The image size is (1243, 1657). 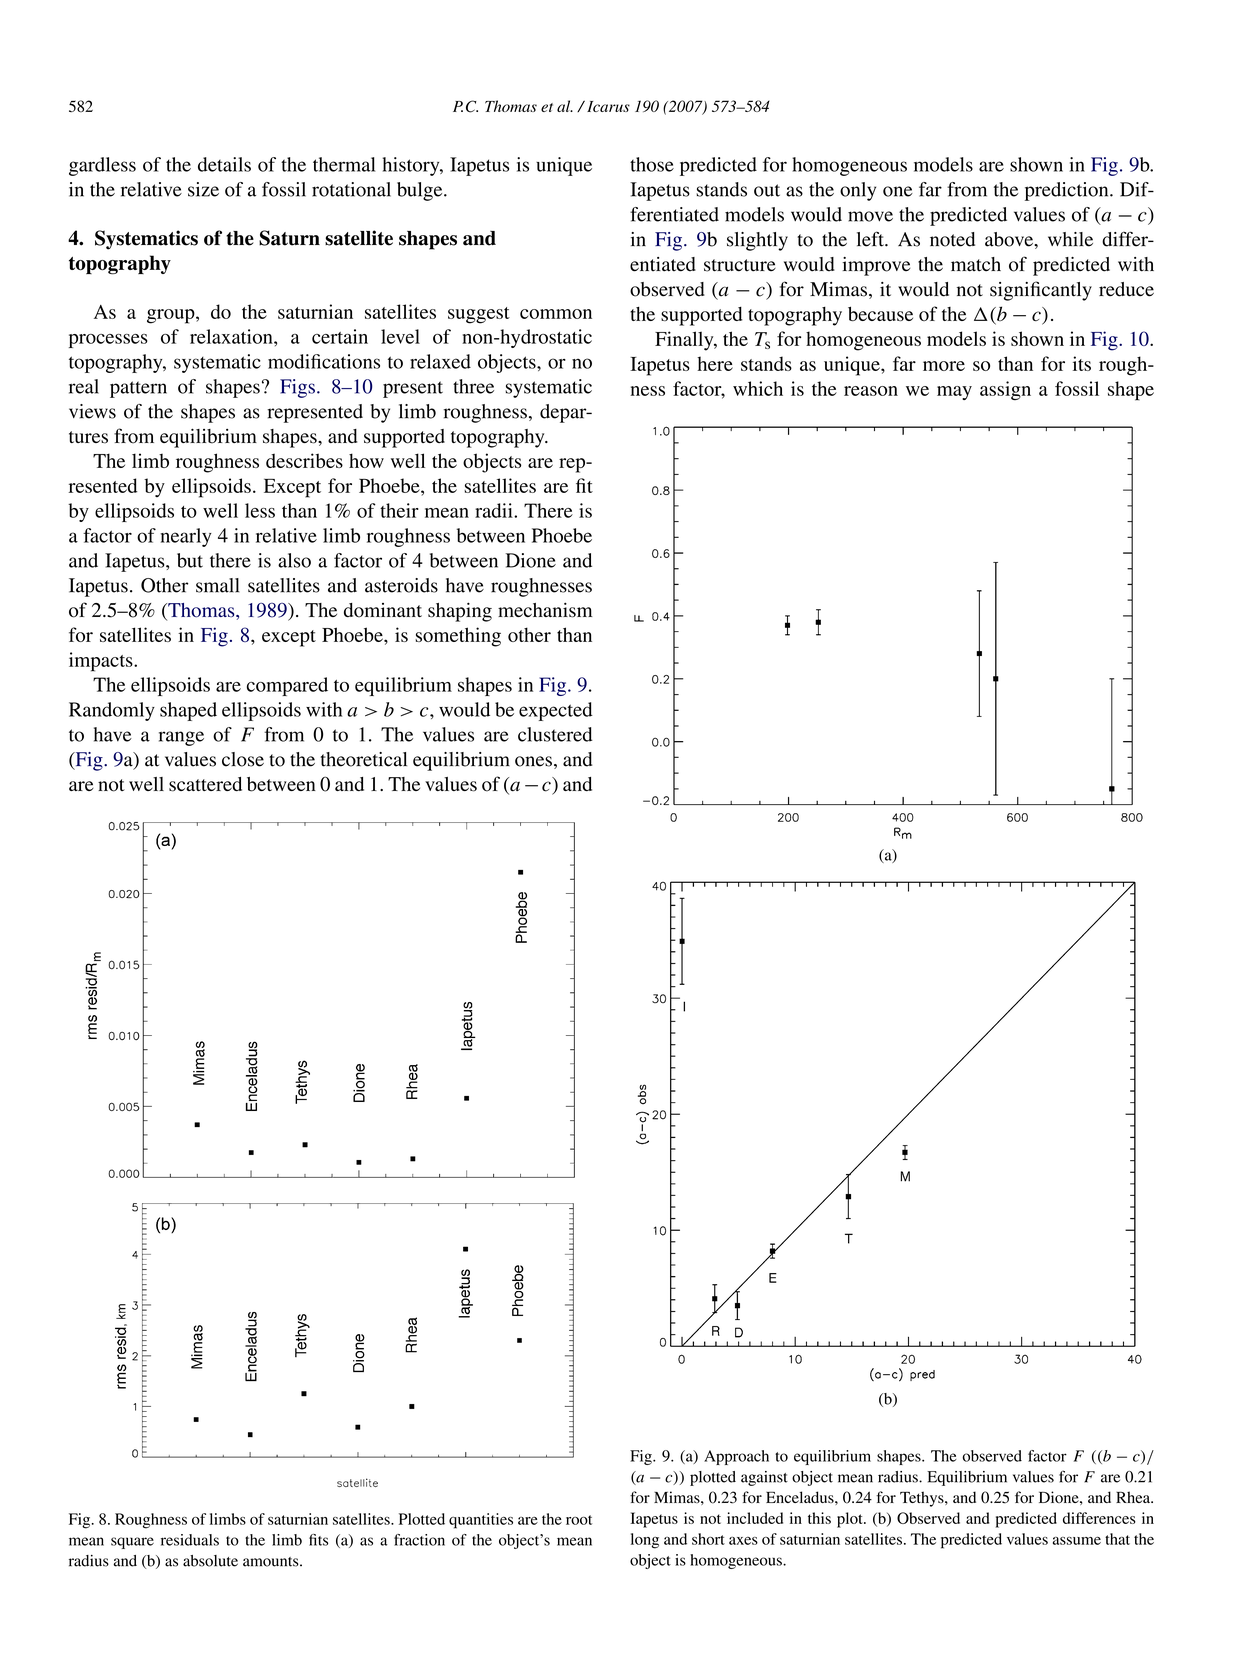 I want to click on nearly, so click(x=186, y=537).
